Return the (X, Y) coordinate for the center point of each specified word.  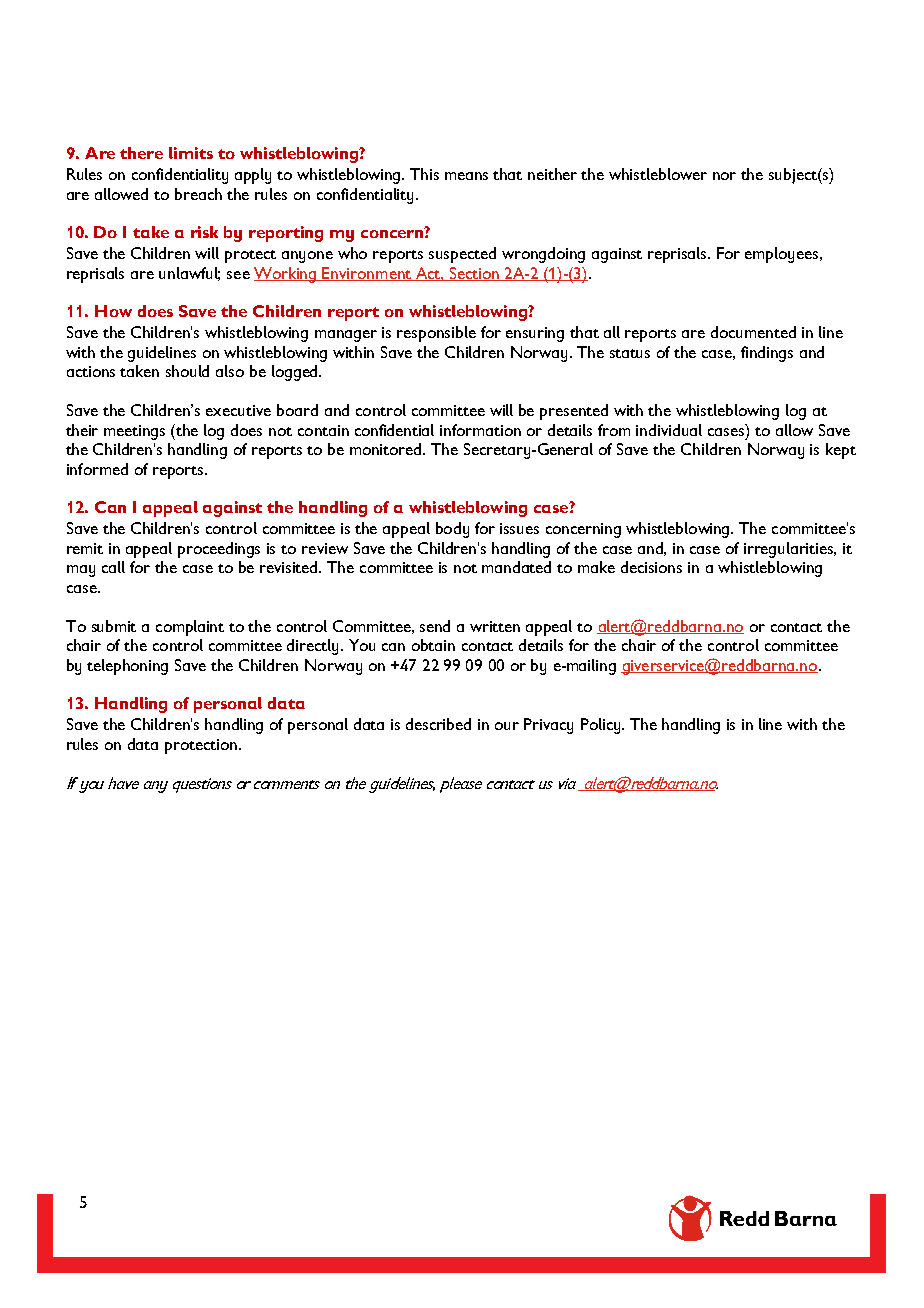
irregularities (790, 550)
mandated (516, 567)
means (466, 176)
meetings (134, 432)
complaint (190, 628)
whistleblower (658, 174)
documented (753, 332)
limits (191, 153)
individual (669, 430)
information (480, 430)
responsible (436, 334)
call (113, 567)
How (113, 311)
